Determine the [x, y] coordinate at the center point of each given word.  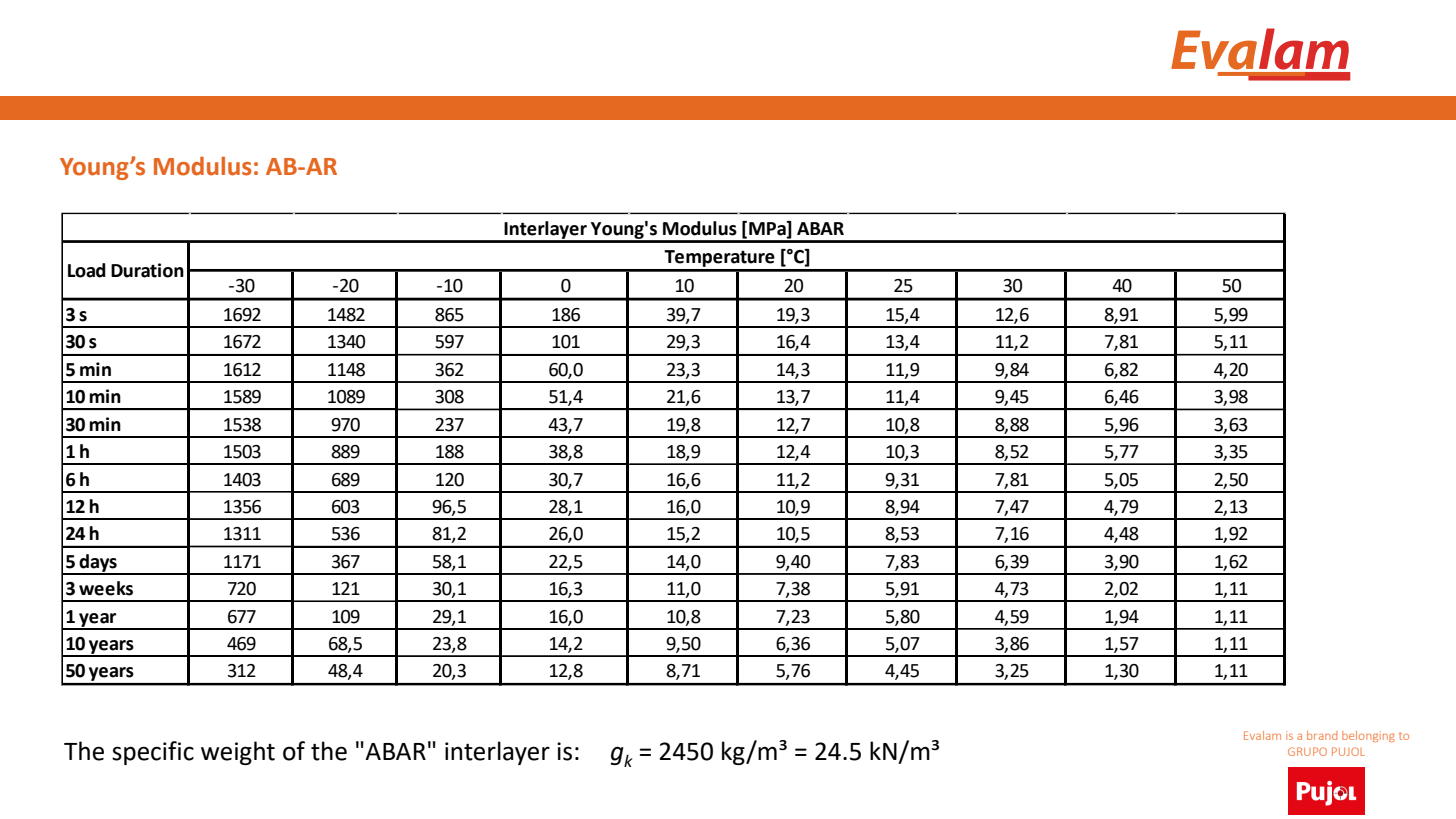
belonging [1368, 736]
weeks [106, 588]
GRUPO [1307, 751]
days [98, 564]
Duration [147, 270]
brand [1322, 735]
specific [153, 753]
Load [87, 270]
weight [238, 753]
